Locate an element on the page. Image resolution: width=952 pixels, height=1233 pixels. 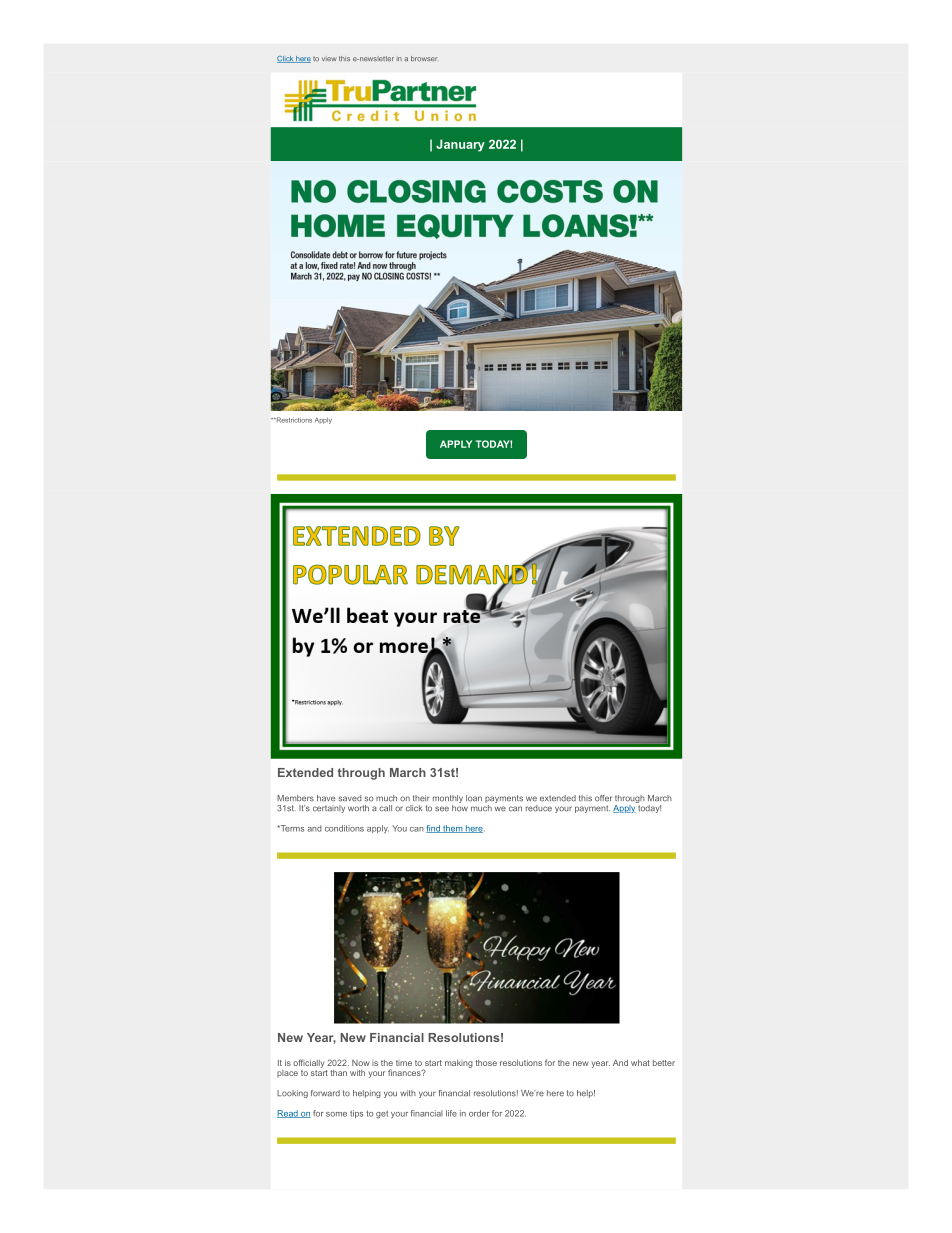
browser is located at coordinates (424, 58).
